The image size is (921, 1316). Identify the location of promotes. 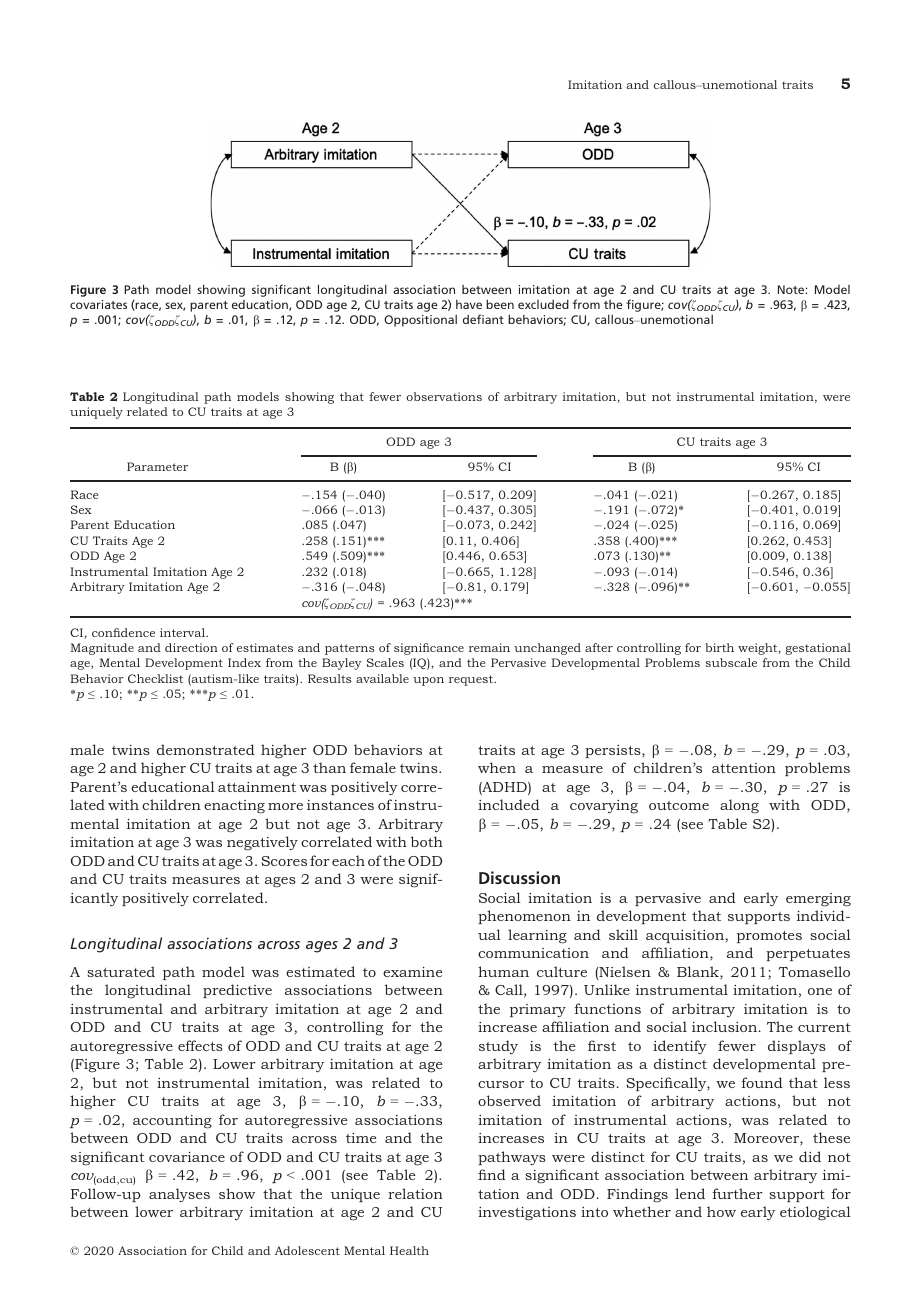
(769, 937).
